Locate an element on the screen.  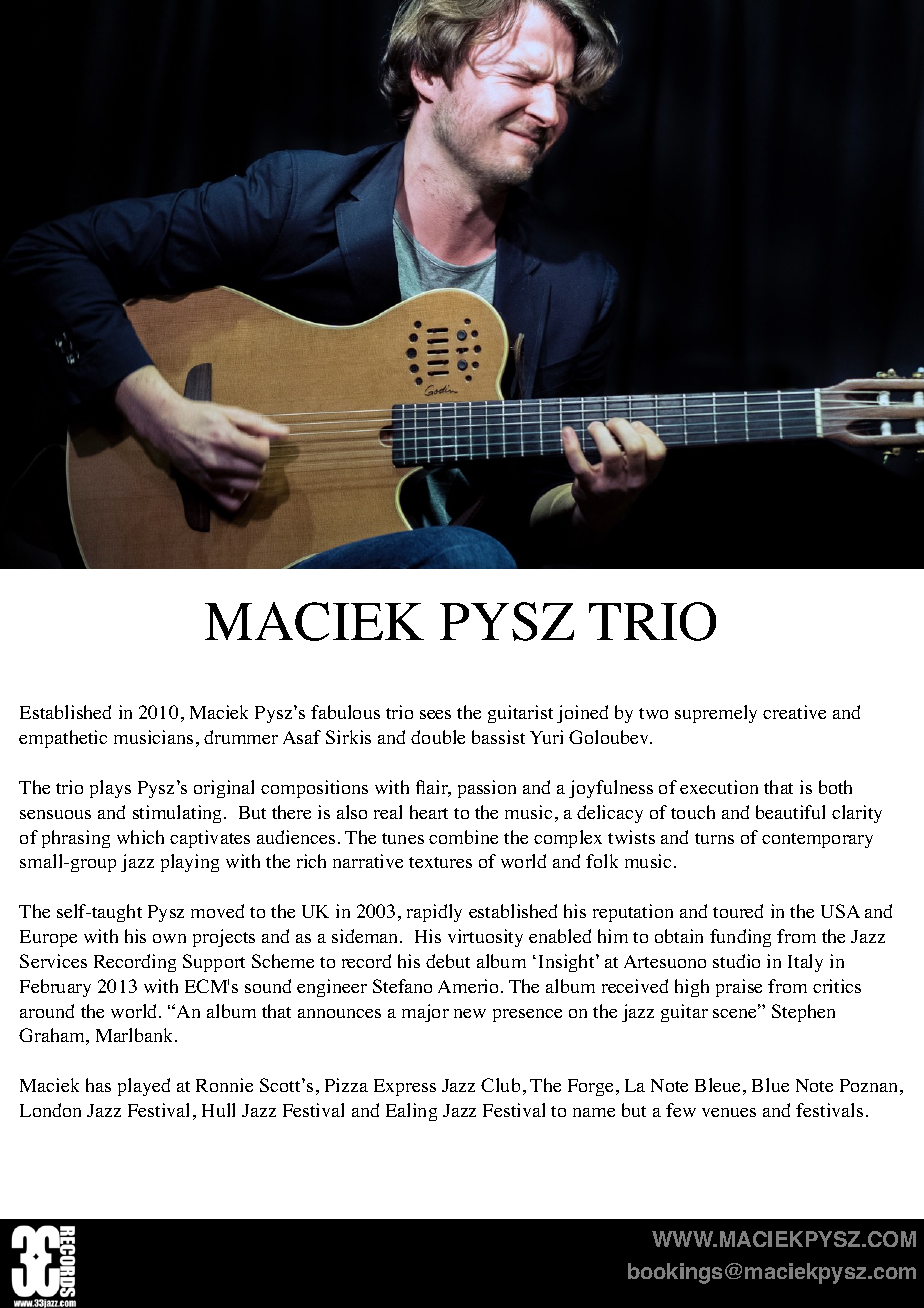
debut is located at coordinates (448, 961).
